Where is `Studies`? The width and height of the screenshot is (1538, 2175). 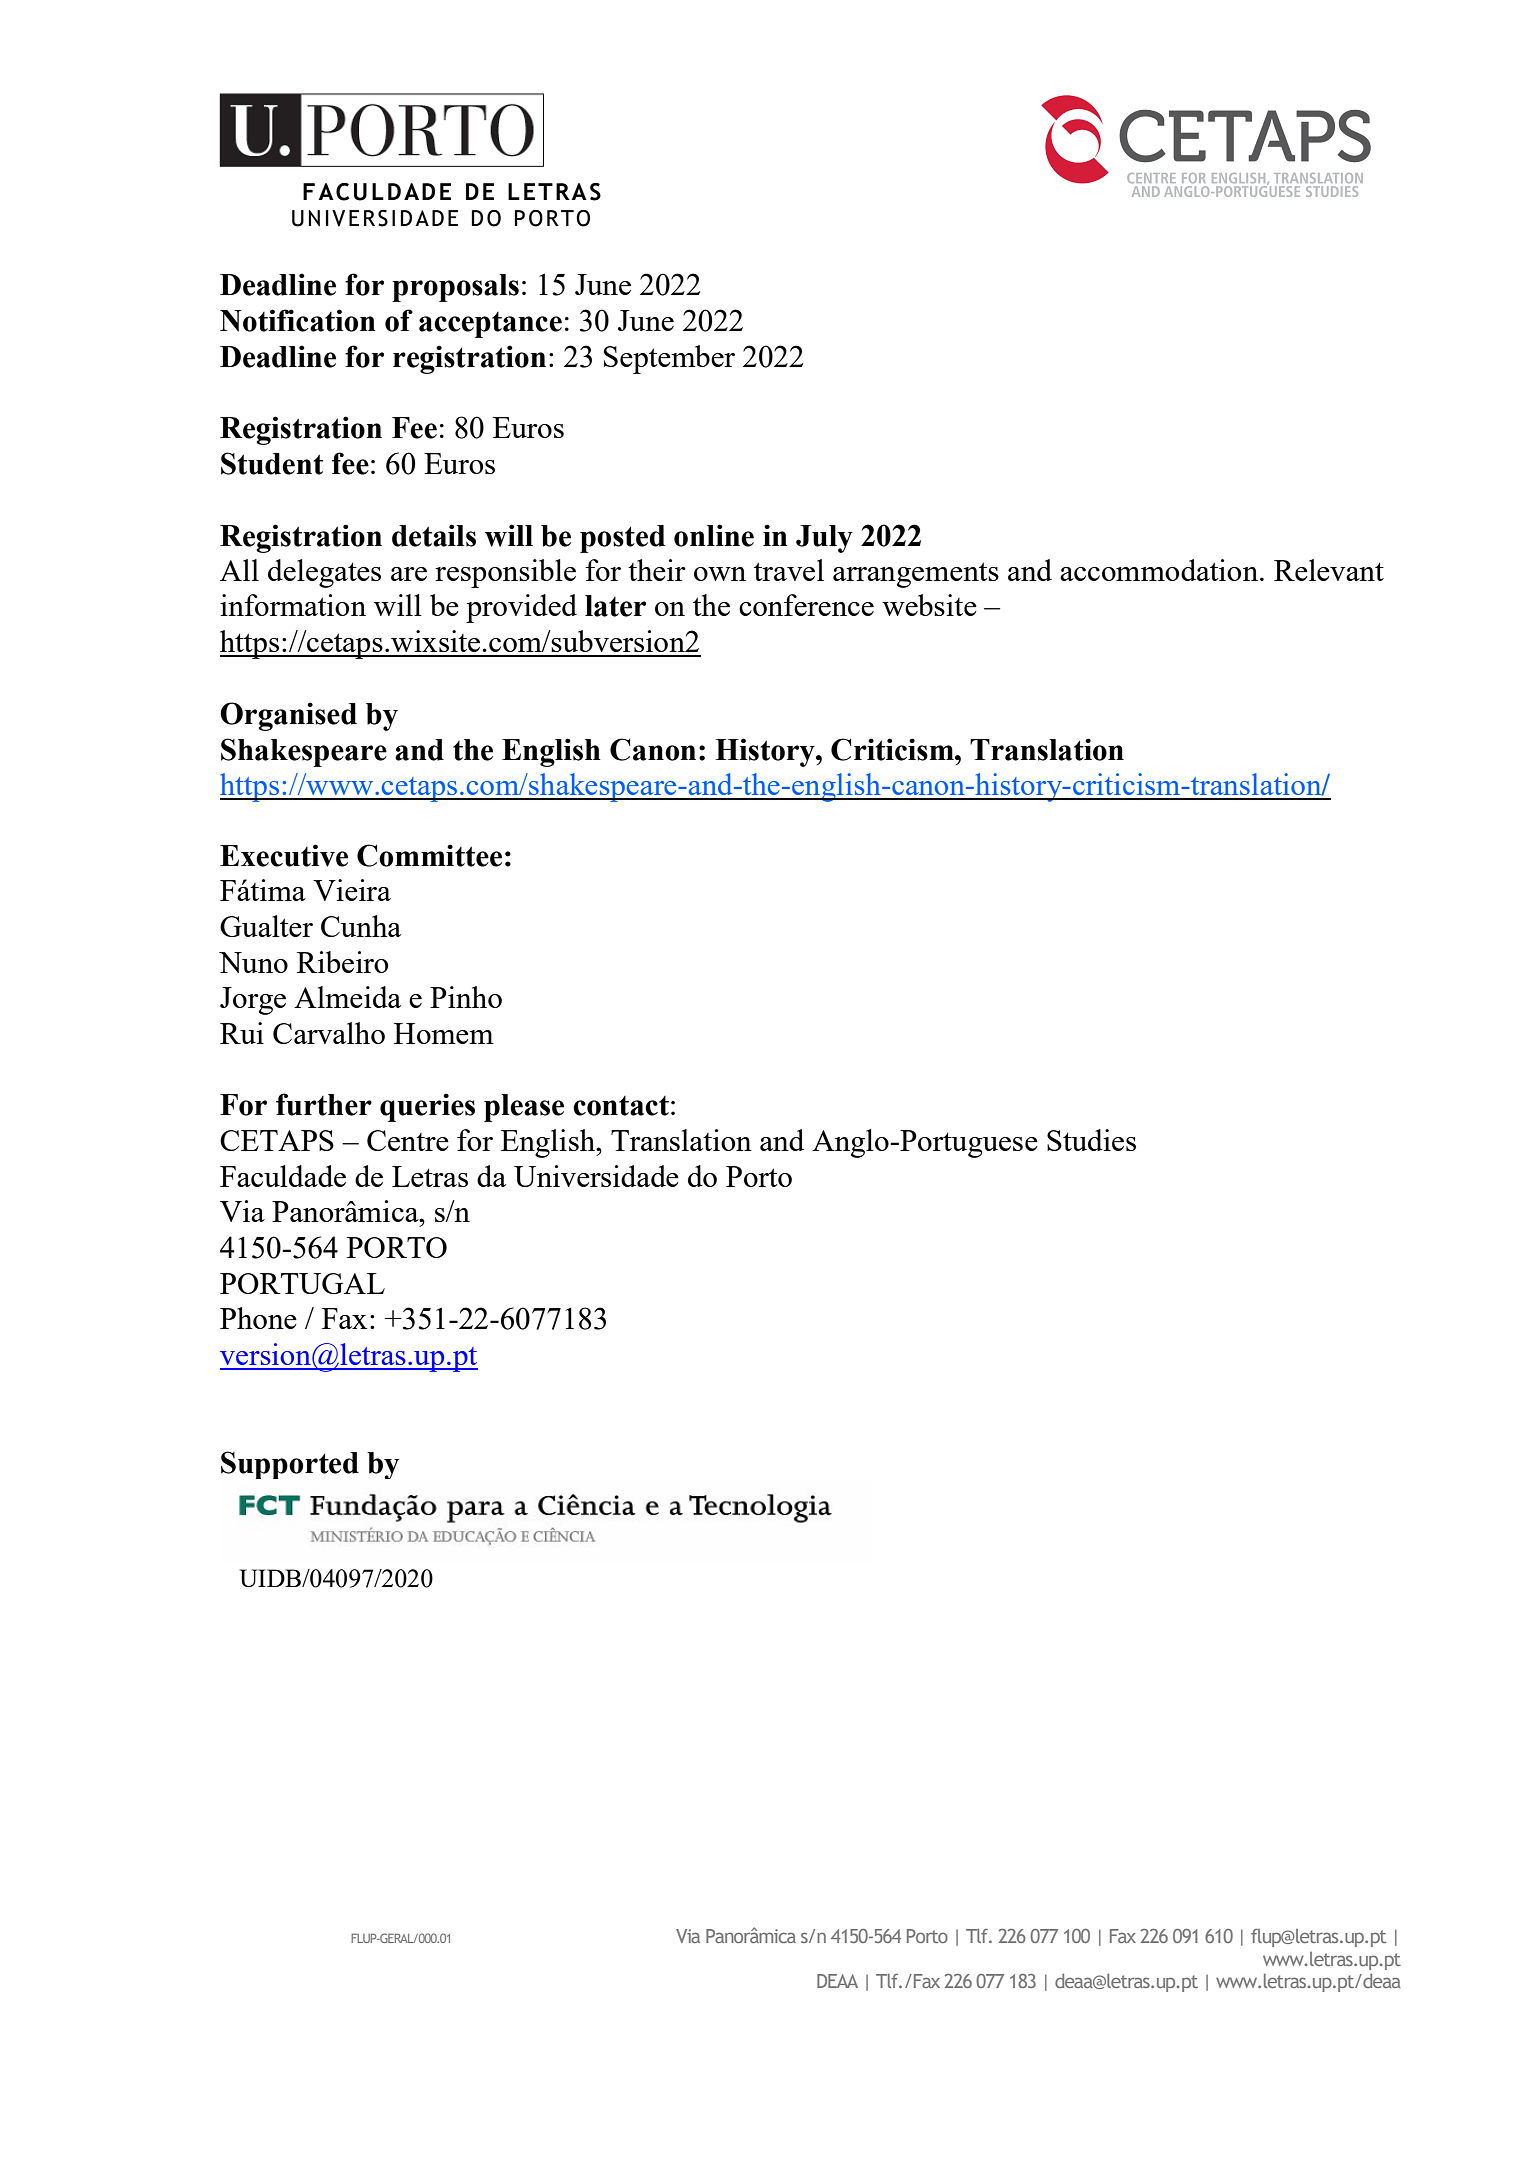
Studies is located at coordinates (1091, 1140).
